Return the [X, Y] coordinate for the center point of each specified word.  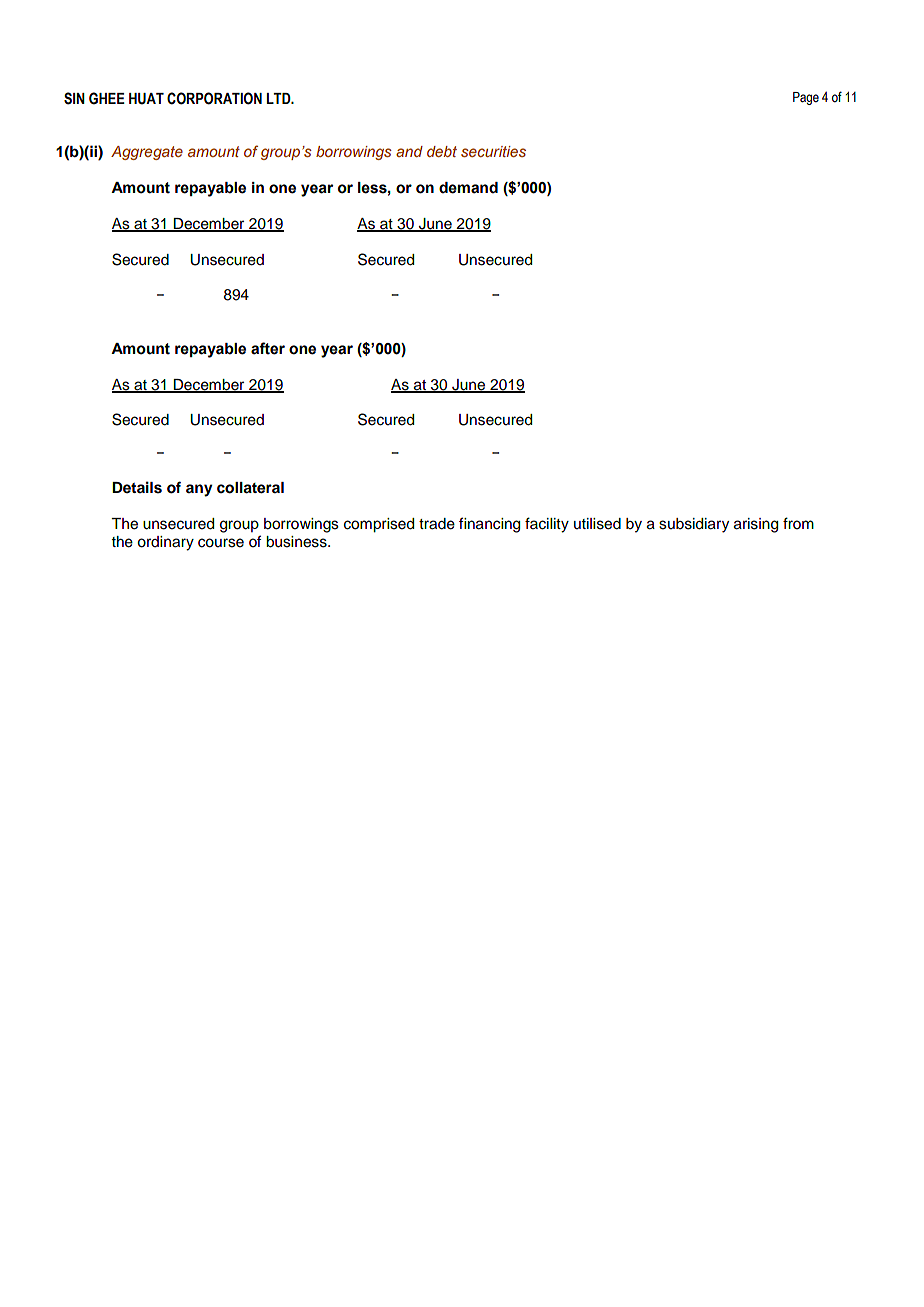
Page [806, 98]
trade [437, 524]
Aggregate [147, 153]
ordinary [165, 543]
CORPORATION [214, 98]
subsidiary [694, 525]
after [268, 348]
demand [468, 188]
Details [137, 487]
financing [489, 525]
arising [756, 525]
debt [442, 151]
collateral [250, 488]
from [798, 523]
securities [493, 151]
